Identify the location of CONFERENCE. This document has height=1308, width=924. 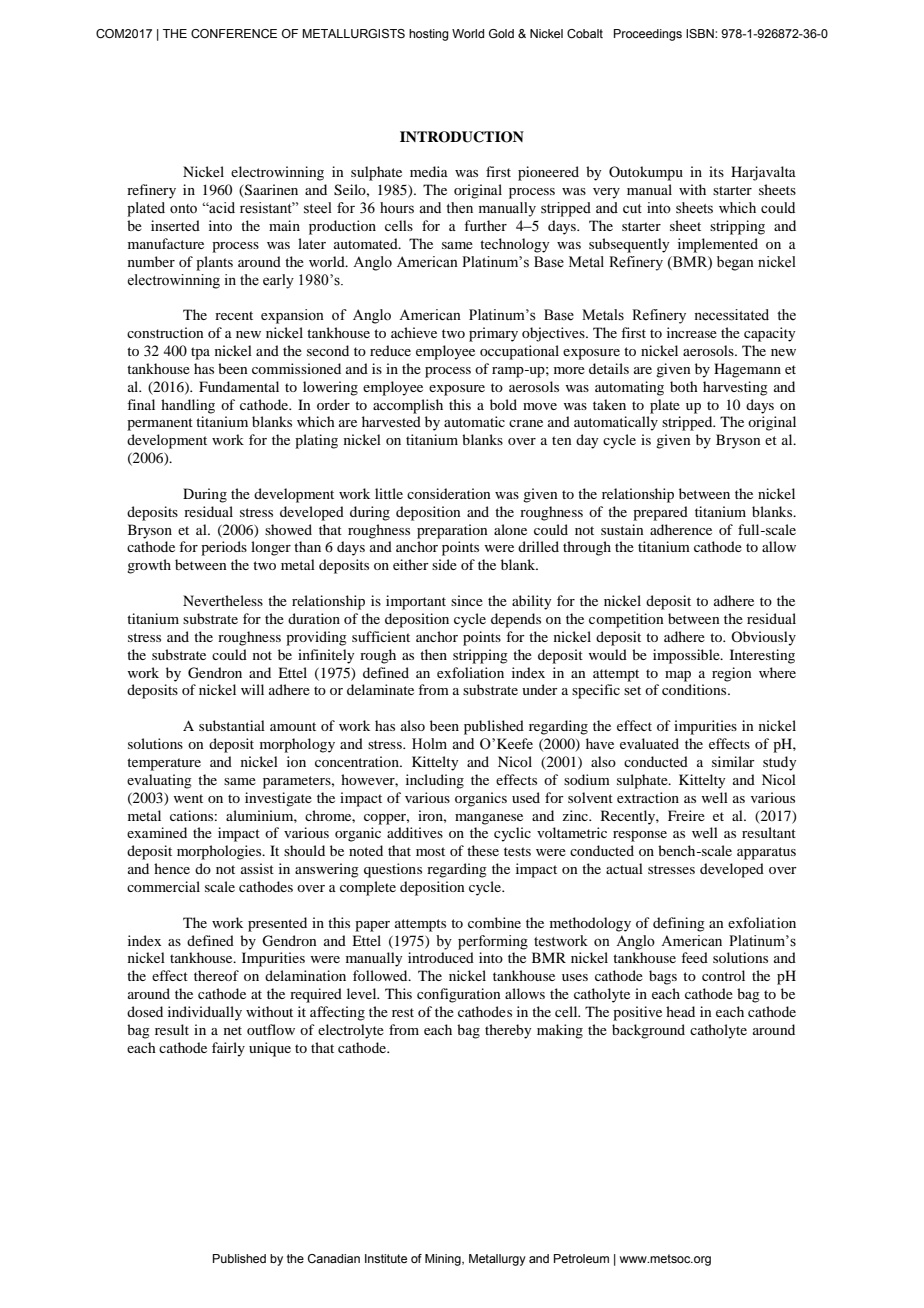
(234, 33).
